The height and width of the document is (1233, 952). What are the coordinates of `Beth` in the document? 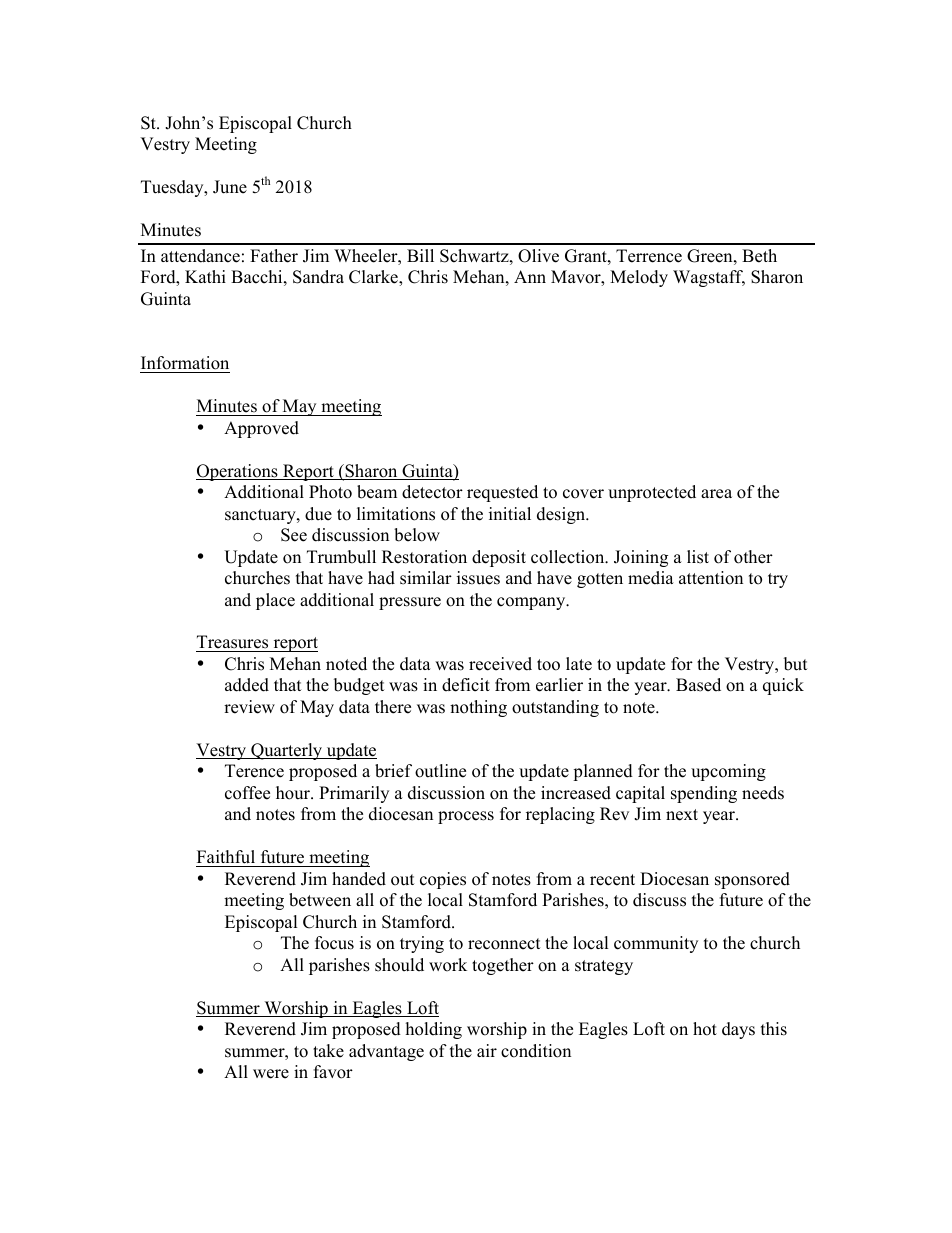 It's located at (759, 256).
